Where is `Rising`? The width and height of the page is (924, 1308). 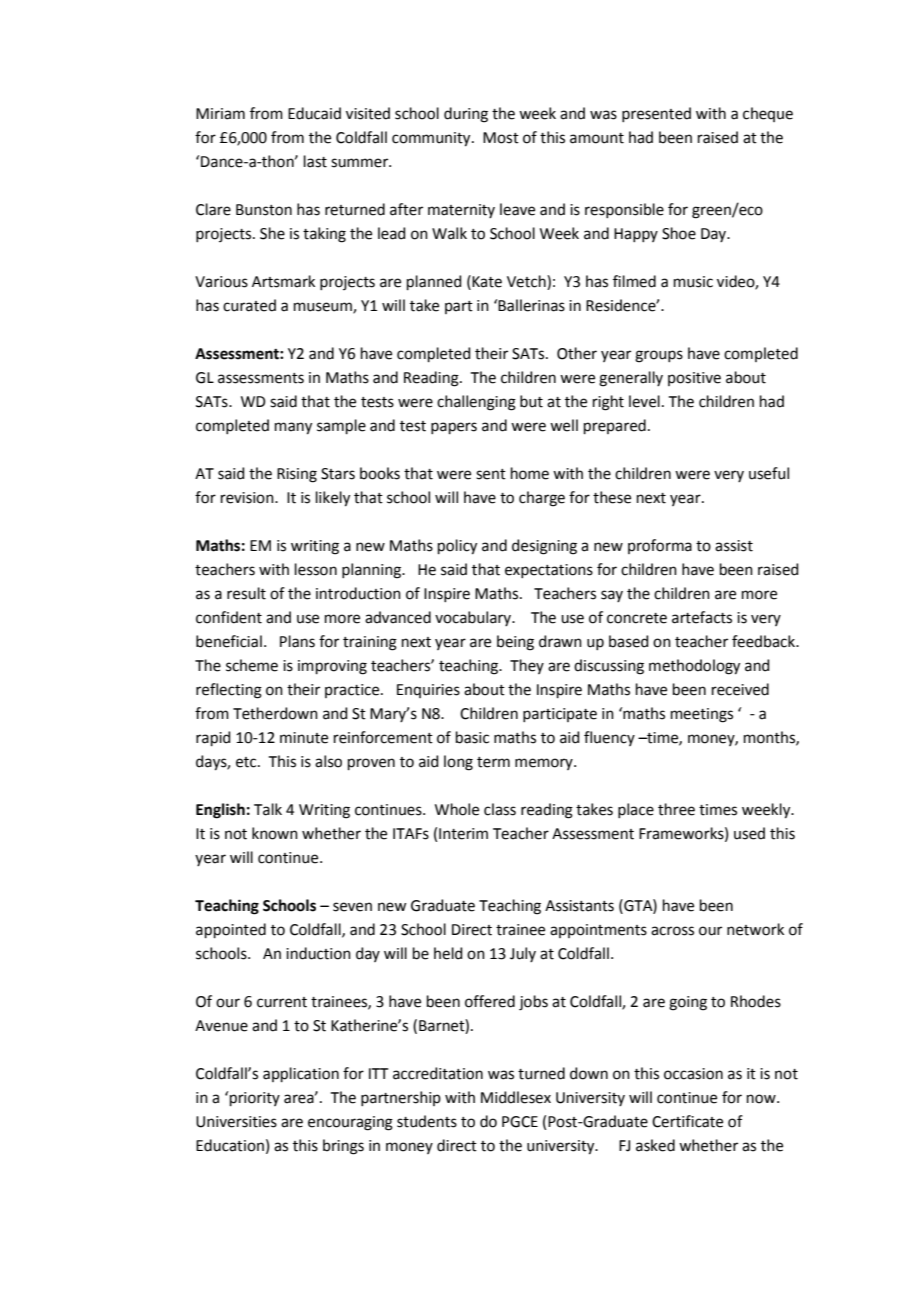 Rising is located at coordinates (297, 475).
